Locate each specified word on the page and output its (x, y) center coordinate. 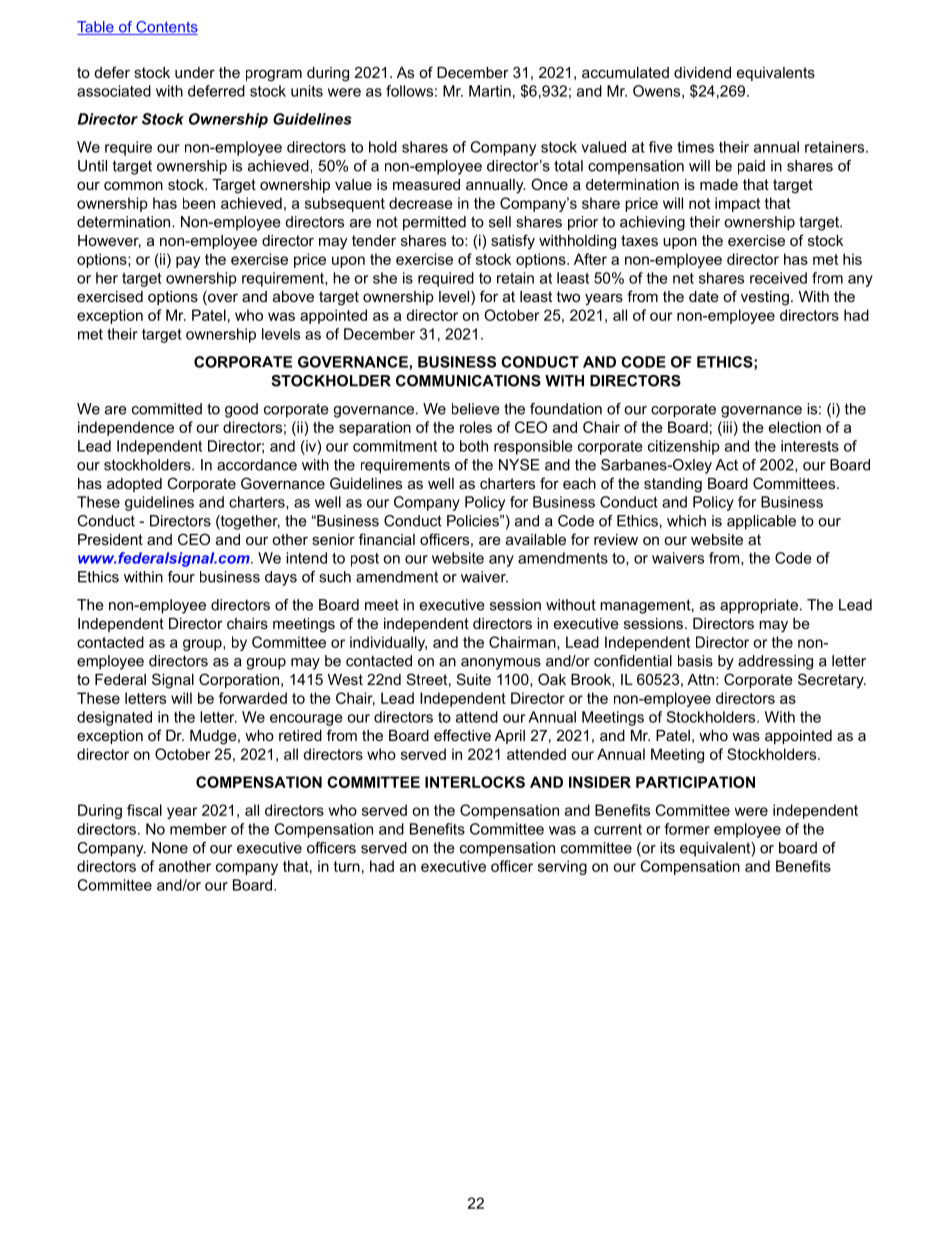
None (170, 848)
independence (126, 428)
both (474, 446)
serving (562, 867)
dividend (702, 72)
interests (810, 446)
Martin (490, 91)
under (195, 72)
